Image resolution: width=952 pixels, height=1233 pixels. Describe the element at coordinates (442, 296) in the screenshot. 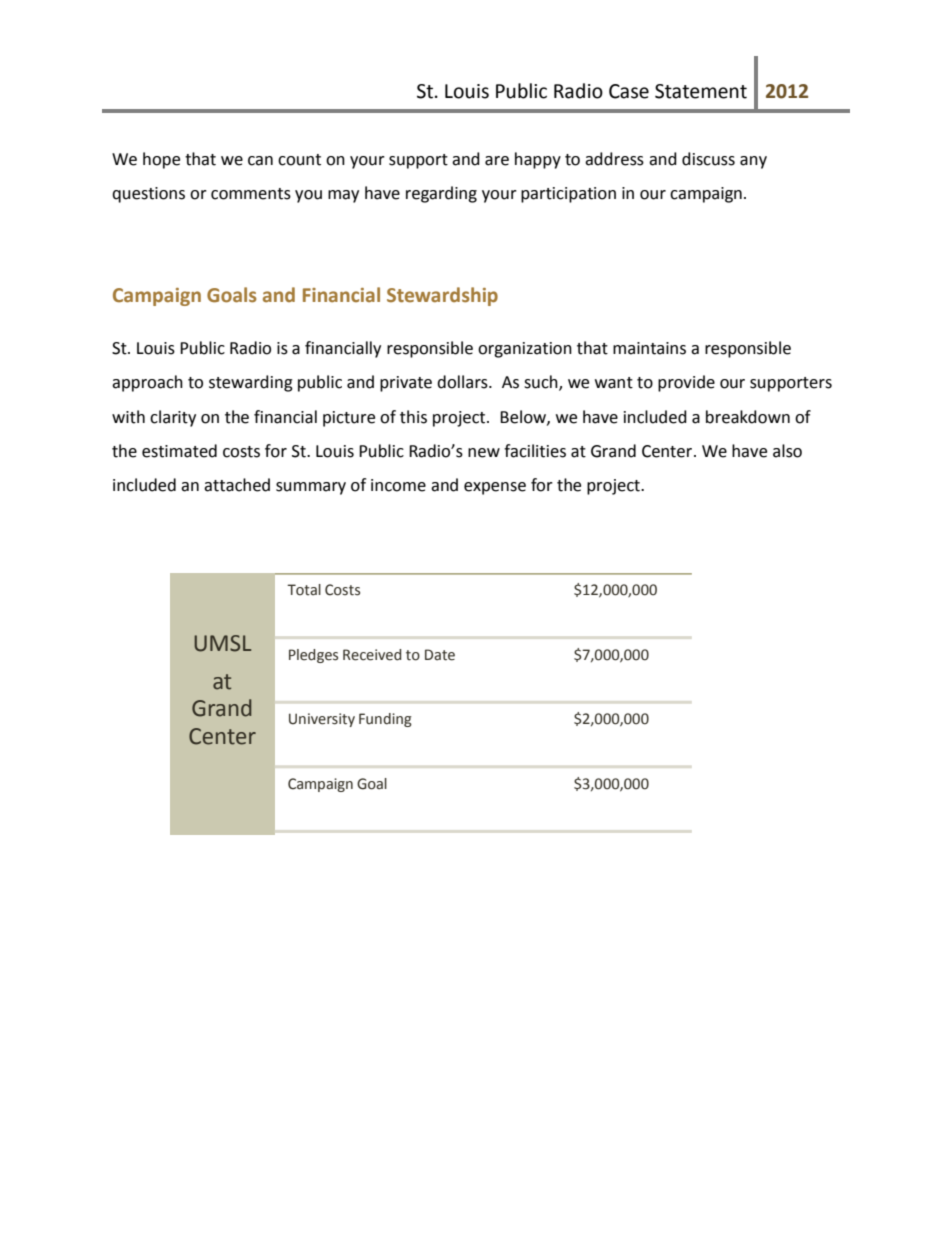

I see `Stewardship` at that location.
